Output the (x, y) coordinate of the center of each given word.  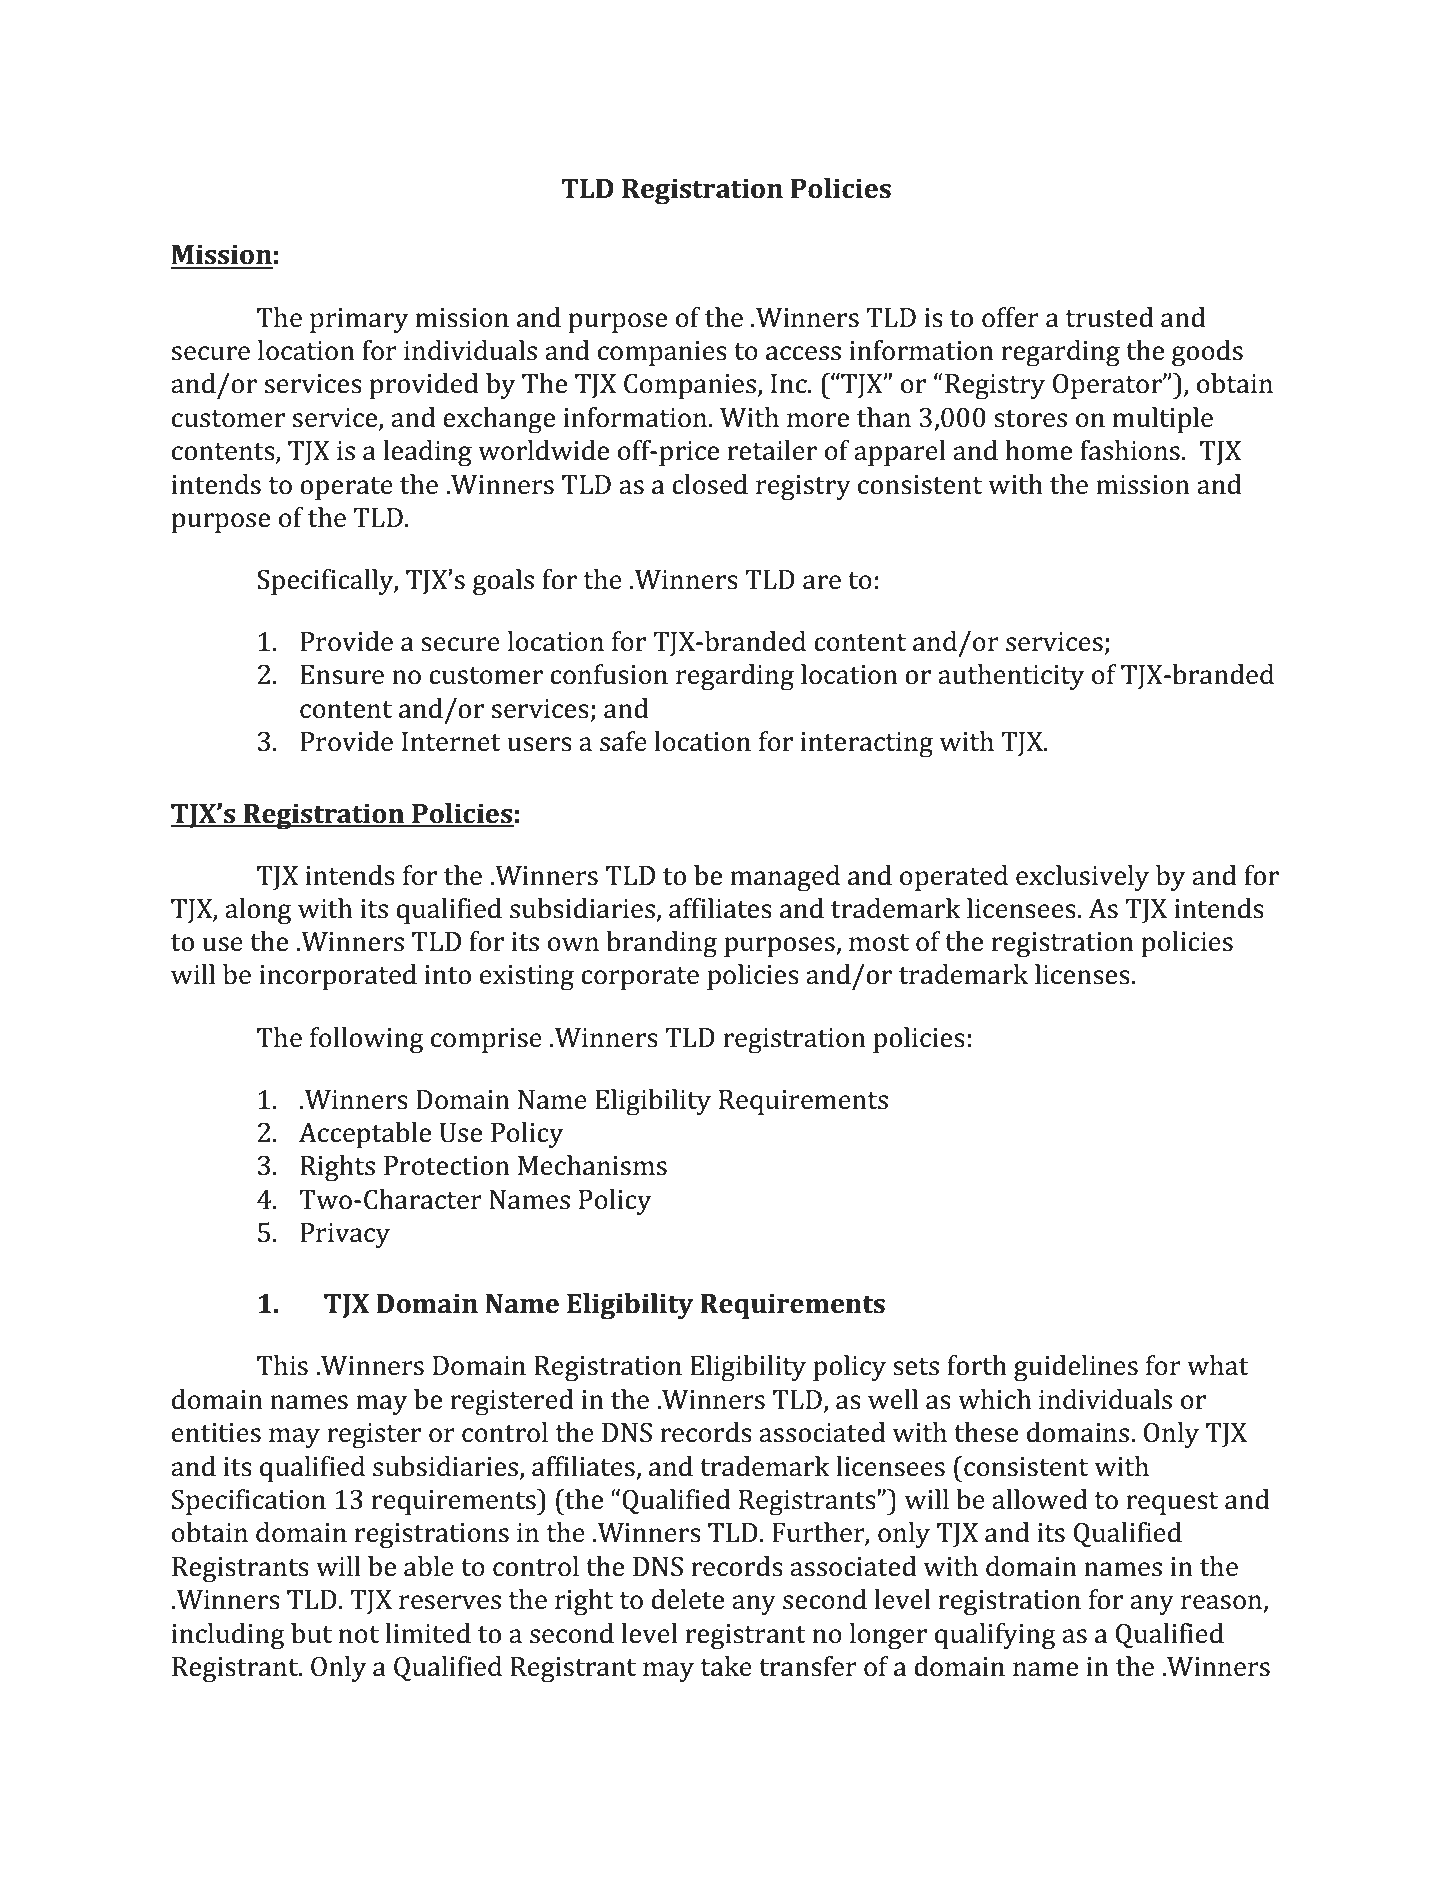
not (359, 1635)
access (803, 353)
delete (687, 1599)
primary (359, 320)
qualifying (995, 1636)
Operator (1108, 386)
